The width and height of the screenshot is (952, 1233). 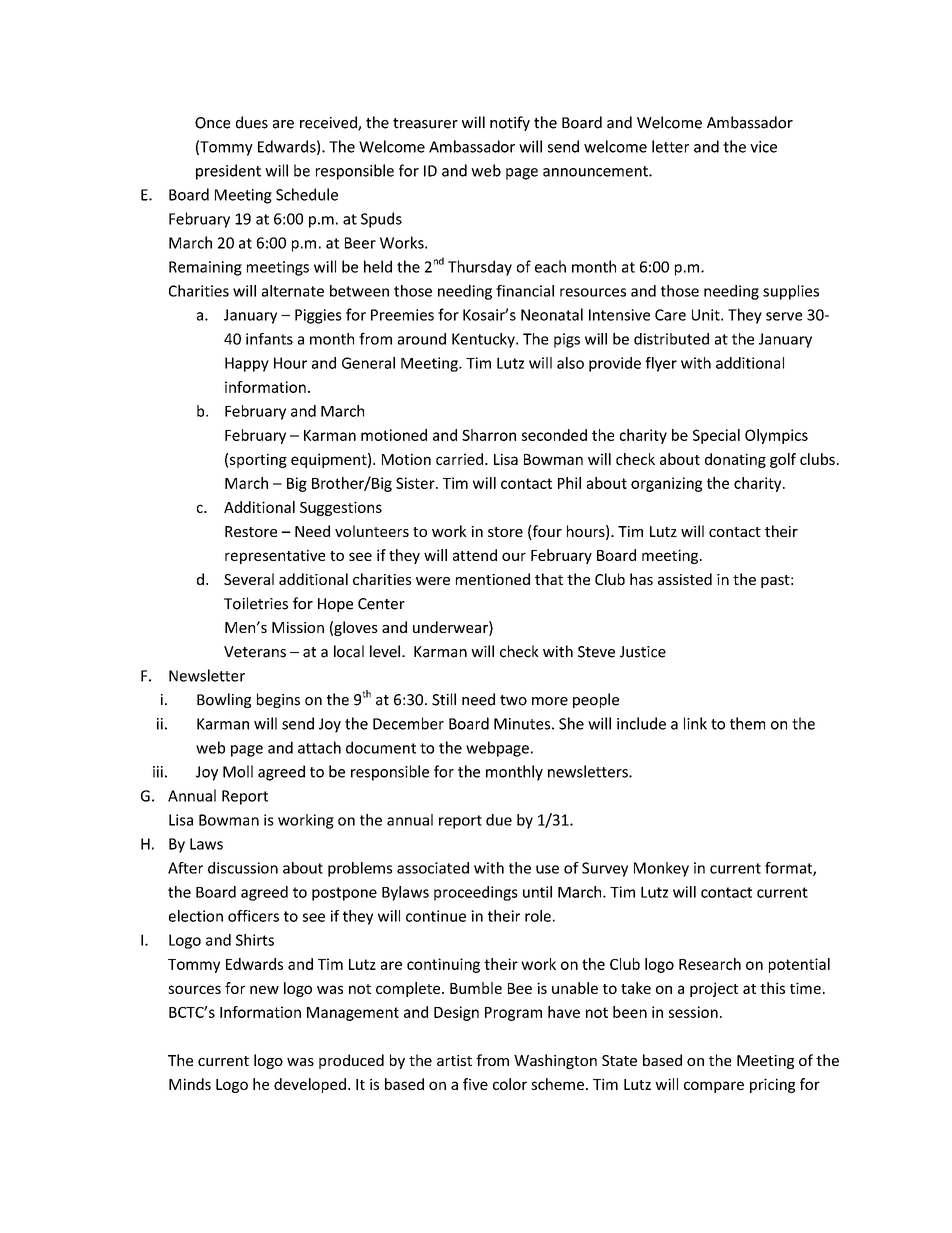 What do you see at coordinates (433, 868) in the screenshot?
I see `associated` at bounding box center [433, 868].
